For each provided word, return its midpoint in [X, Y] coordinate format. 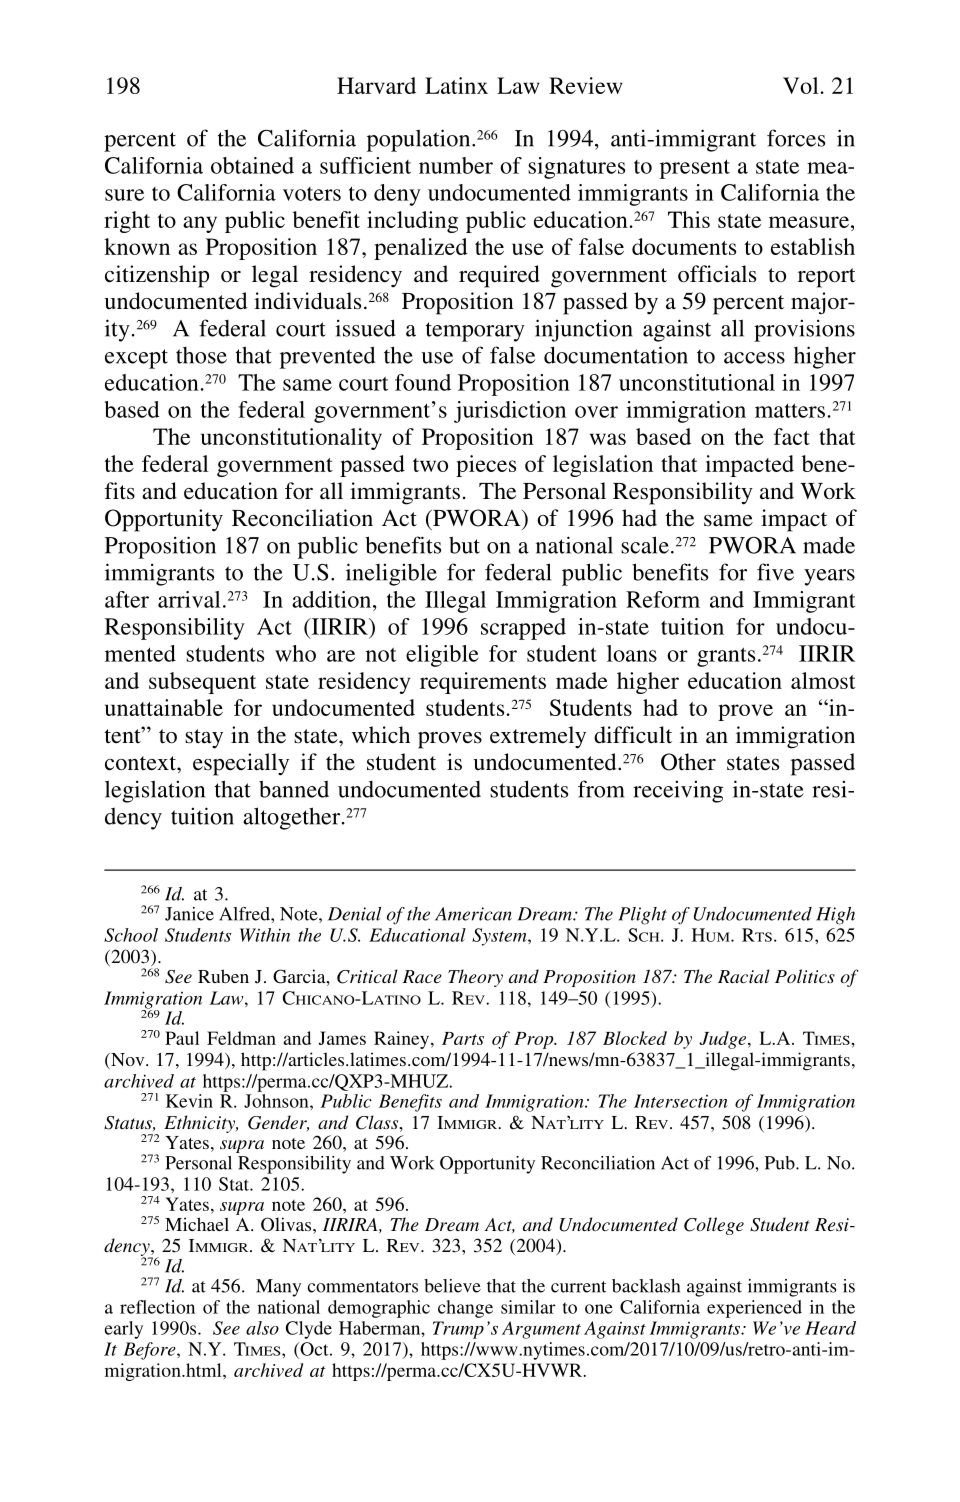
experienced [754, 1309]
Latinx [456, 85]
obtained [252, 165]
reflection [157, 1307]
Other [688, 762]
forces [796, 138]
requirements [483, 683]
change [465, 1309]
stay [204, 739]
